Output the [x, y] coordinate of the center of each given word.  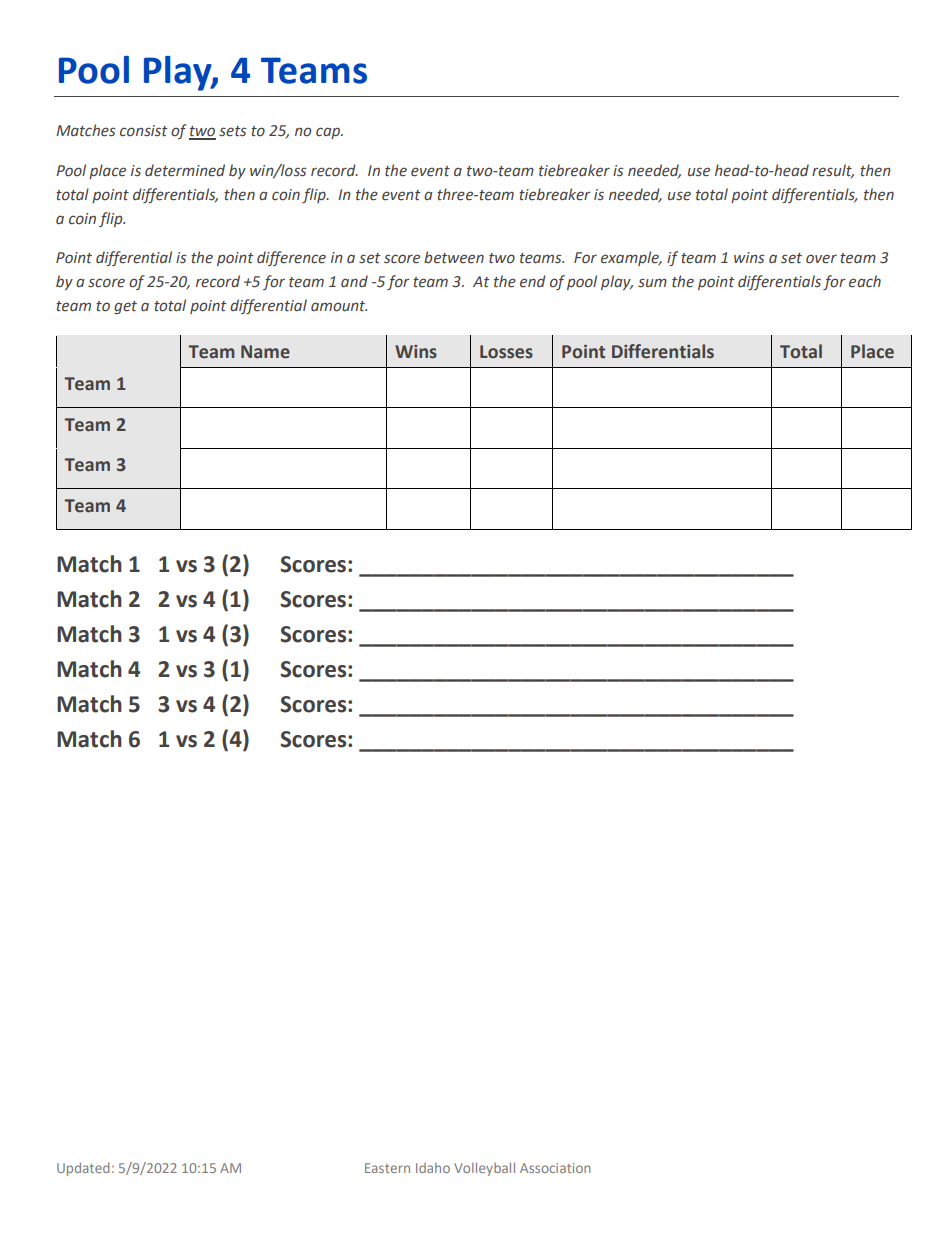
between [454, 257]
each [865, 281]
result [833, 171]
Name [265, 352]
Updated [83, 1169]
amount [339, 306]
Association [555, 1168]
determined [185, 170]
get [125, 307]
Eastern [387, 1168]
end [533, 281]
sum [652, 283]
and [354, 281]
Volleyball [484, 1169]
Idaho [433, 1168]
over [821, 259]
